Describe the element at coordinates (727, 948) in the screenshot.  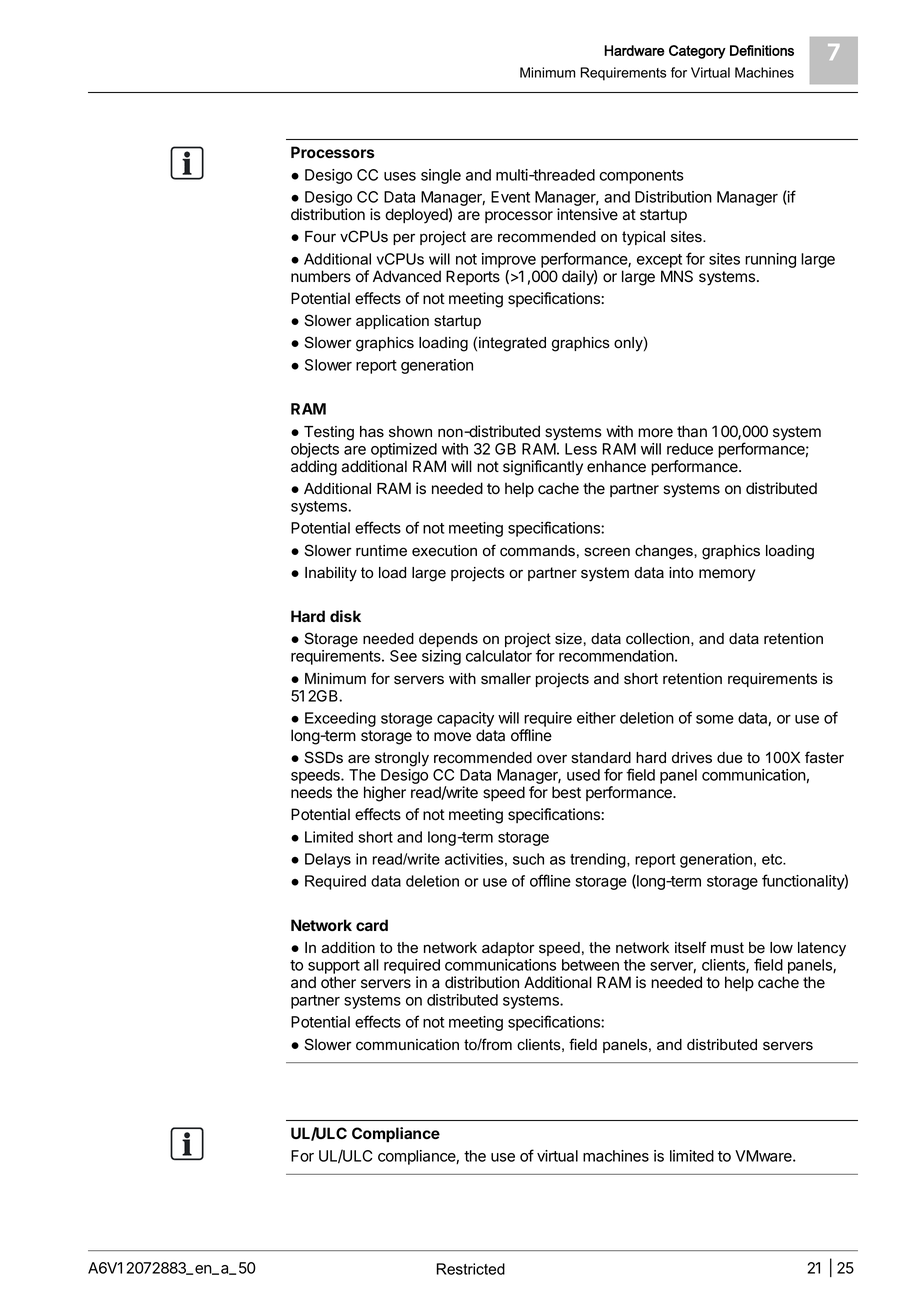
I see `must` at that location.
